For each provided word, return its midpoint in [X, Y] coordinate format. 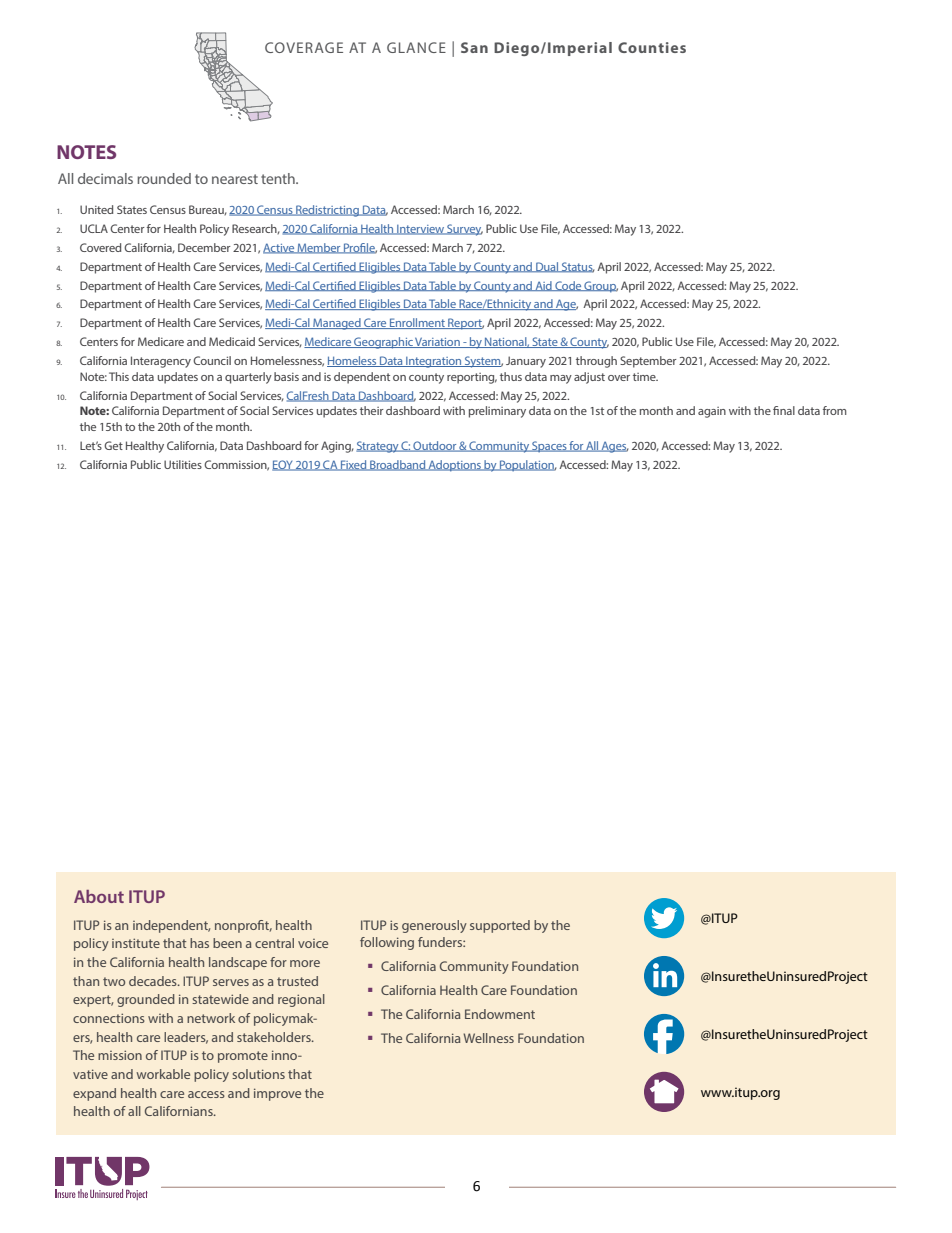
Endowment [500, 1014]
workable [163, 1074]
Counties [652, 47]
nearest [235, 179]
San [474, 47]
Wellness [488, 1038]
